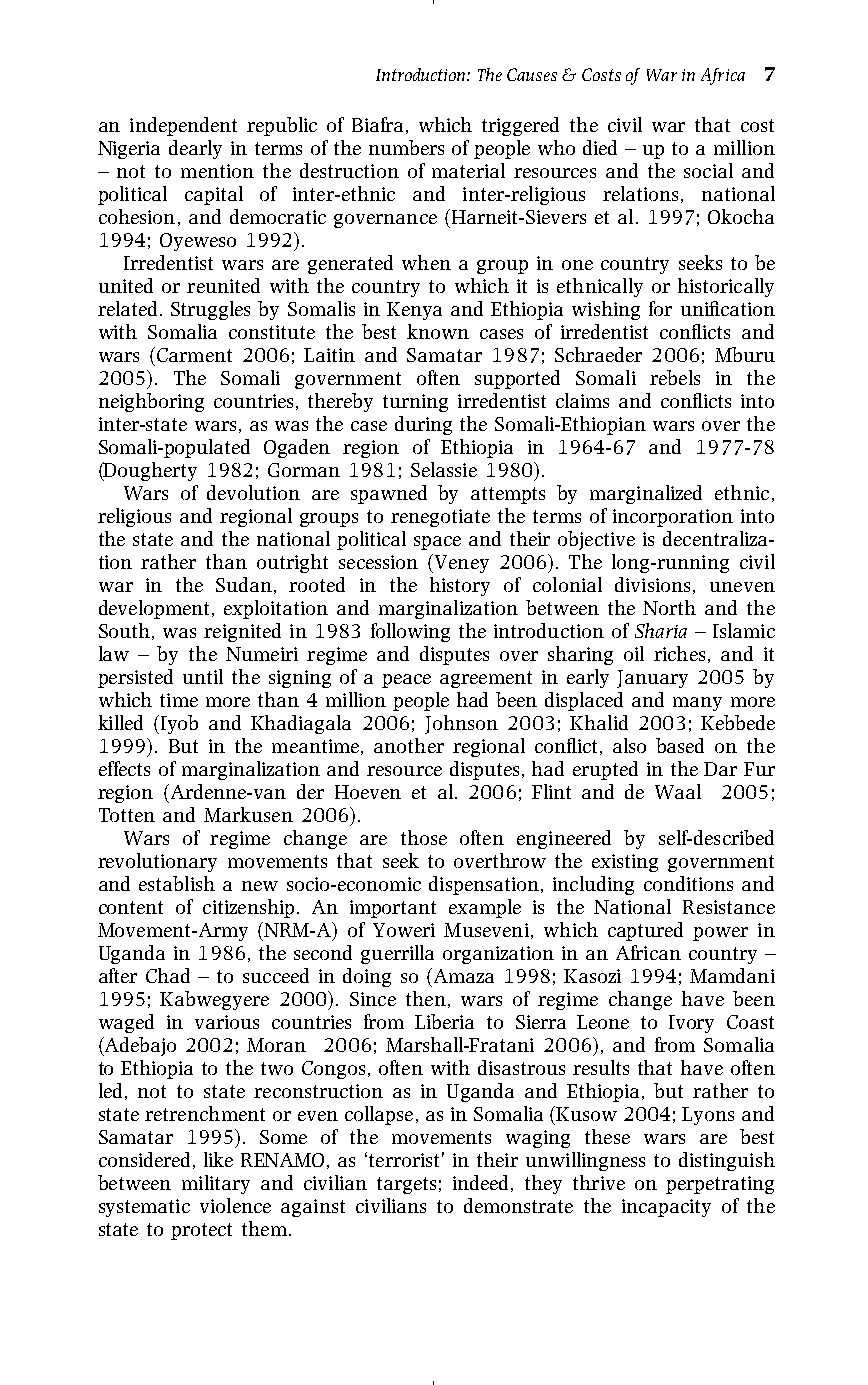 The image size is (868, 1385). Describe the element at coordinates (216, 1184) in the screenshot. I see `military` at that location.
